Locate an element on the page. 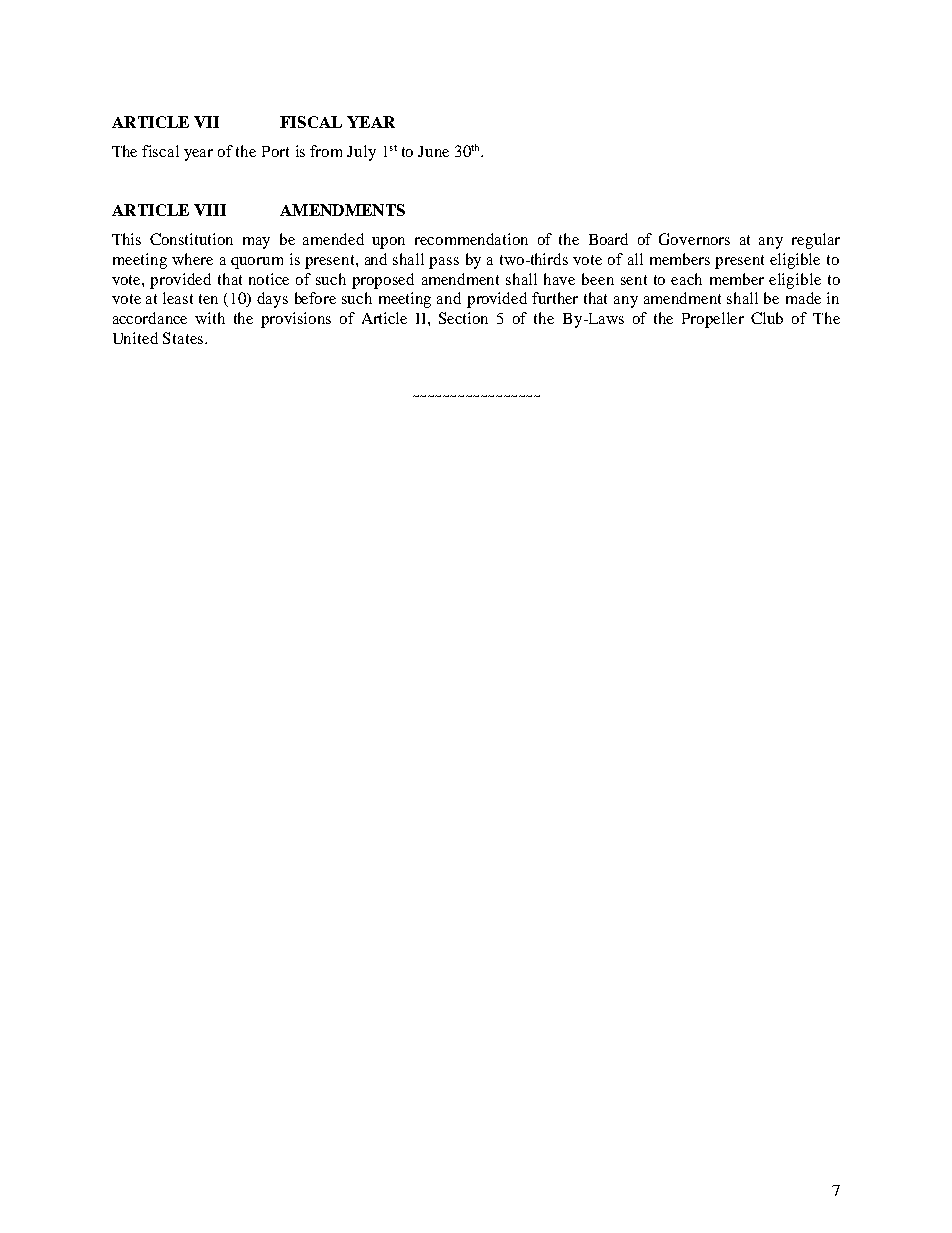 The image size is (952, 1233). recommendation is located at coordinates (471, 239).
